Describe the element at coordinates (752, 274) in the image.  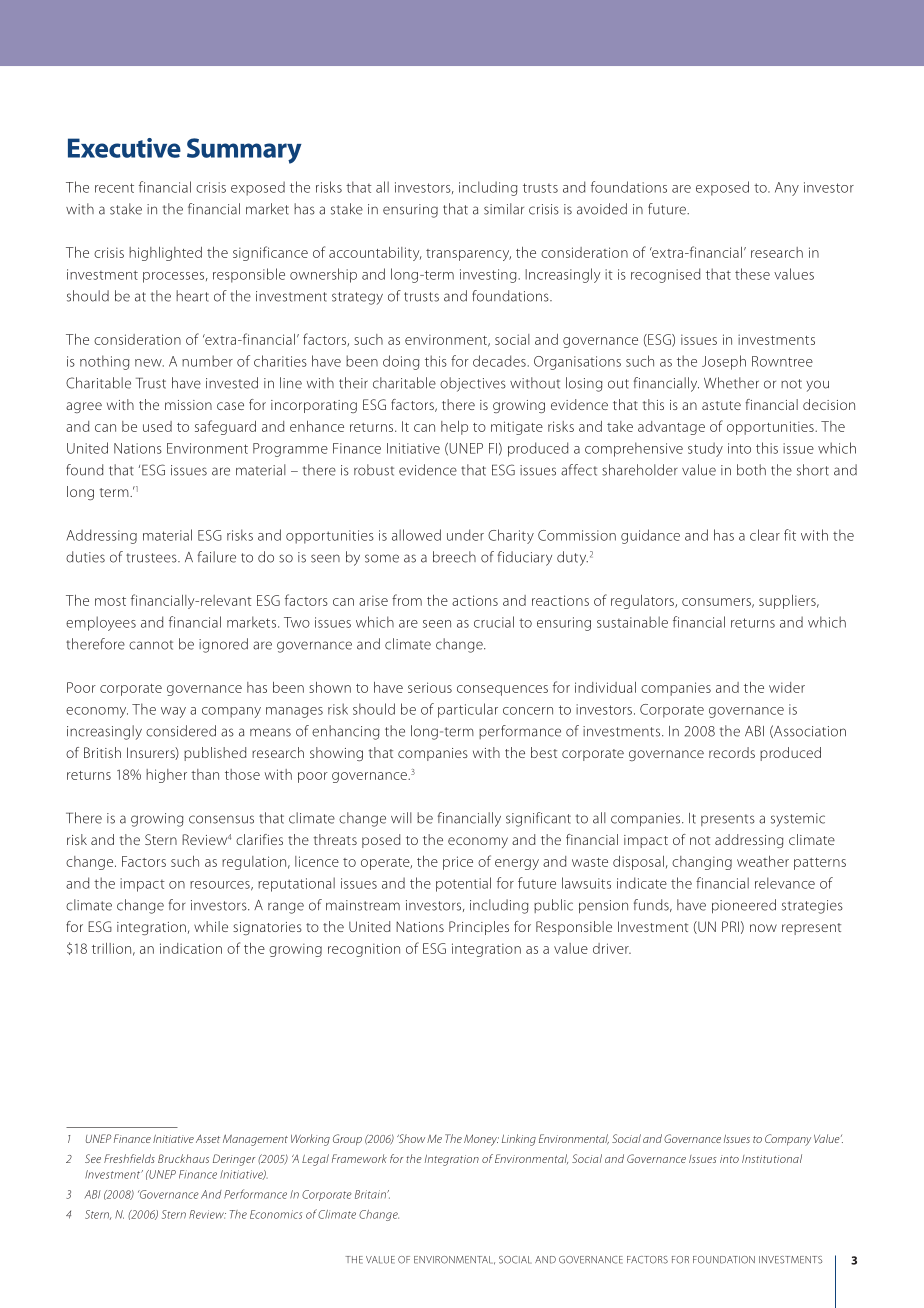
I see `these` at that location.
